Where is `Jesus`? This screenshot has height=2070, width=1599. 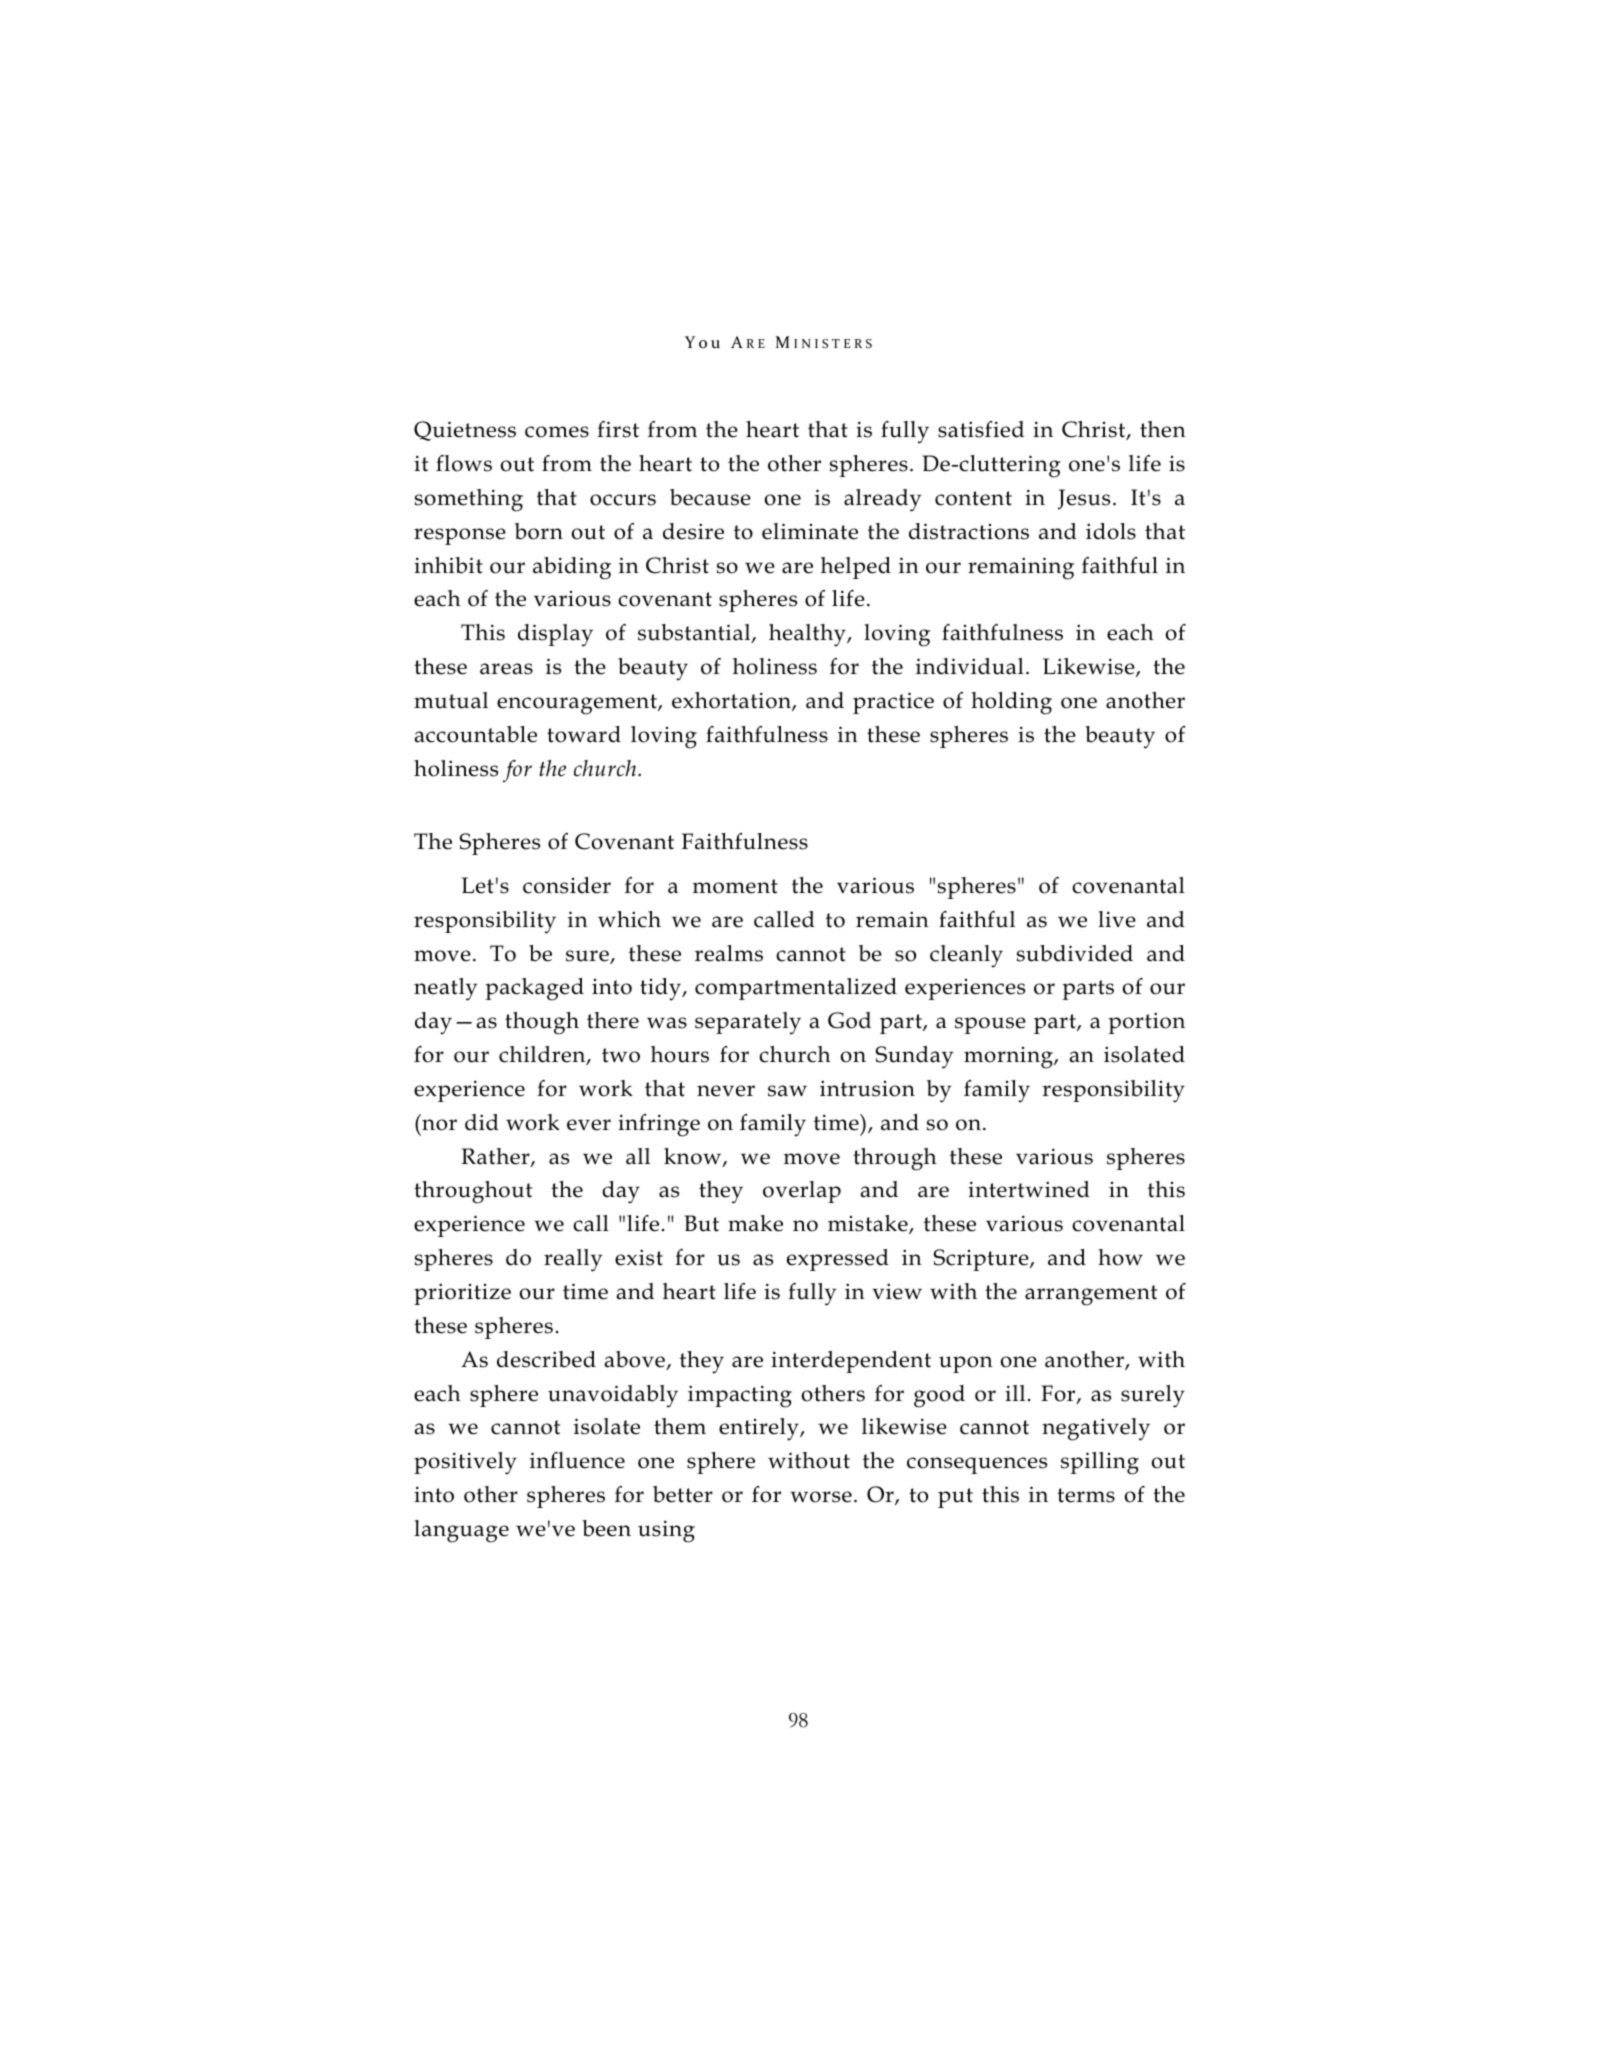
Jesus is located at coordinates (1084, 499).
